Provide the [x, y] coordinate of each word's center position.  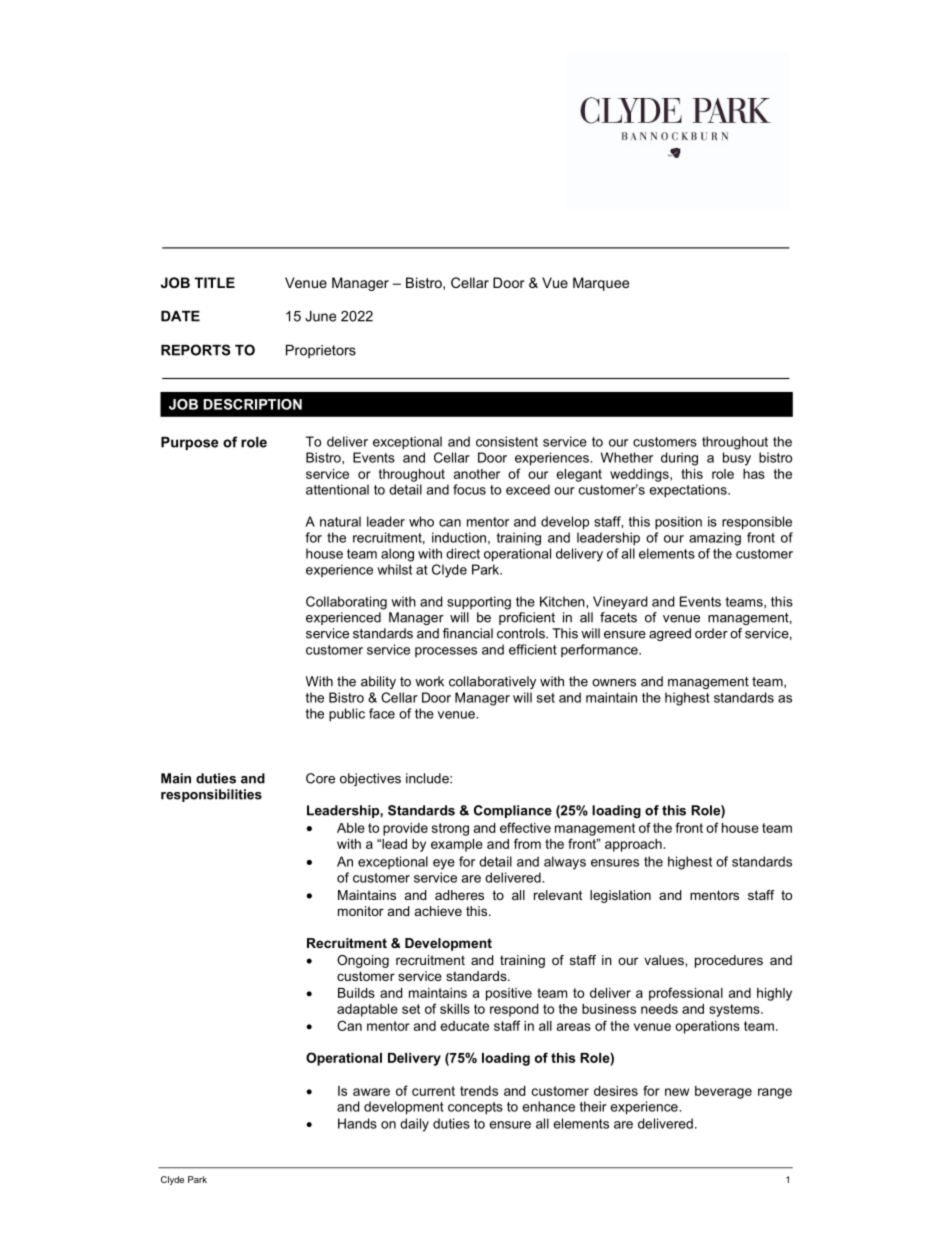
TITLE [215, 282]
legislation [620, 896]
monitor [361, 911]
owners [614, 683]
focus [469, 489]
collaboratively [492, 682]
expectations [689, 491]
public [347, 715]
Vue [555, 282]
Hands [357, 1123]
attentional [337, 489]
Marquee [601, 284]
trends [479, 1091]
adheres [459, 895]
